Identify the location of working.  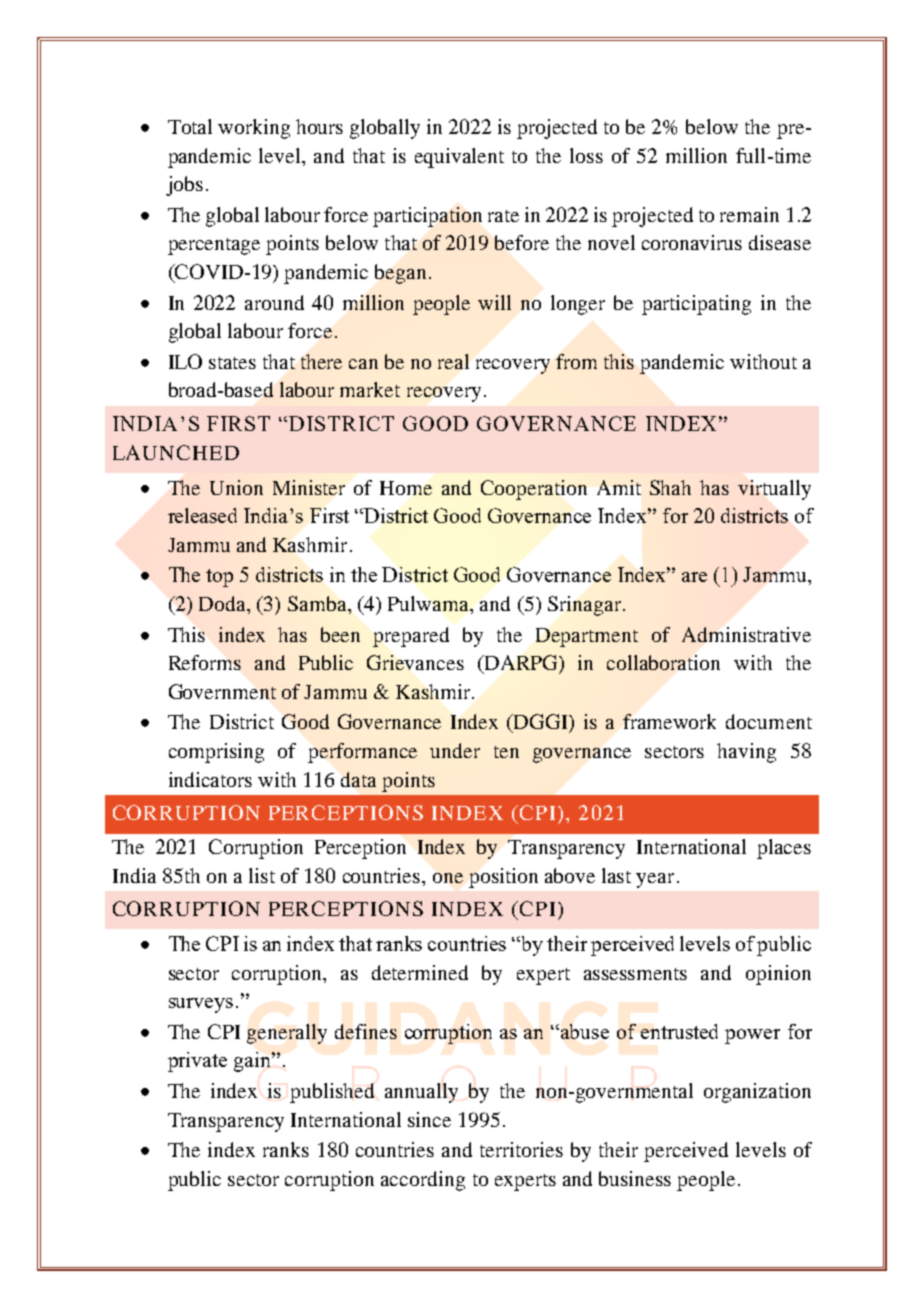
(254, 129).
